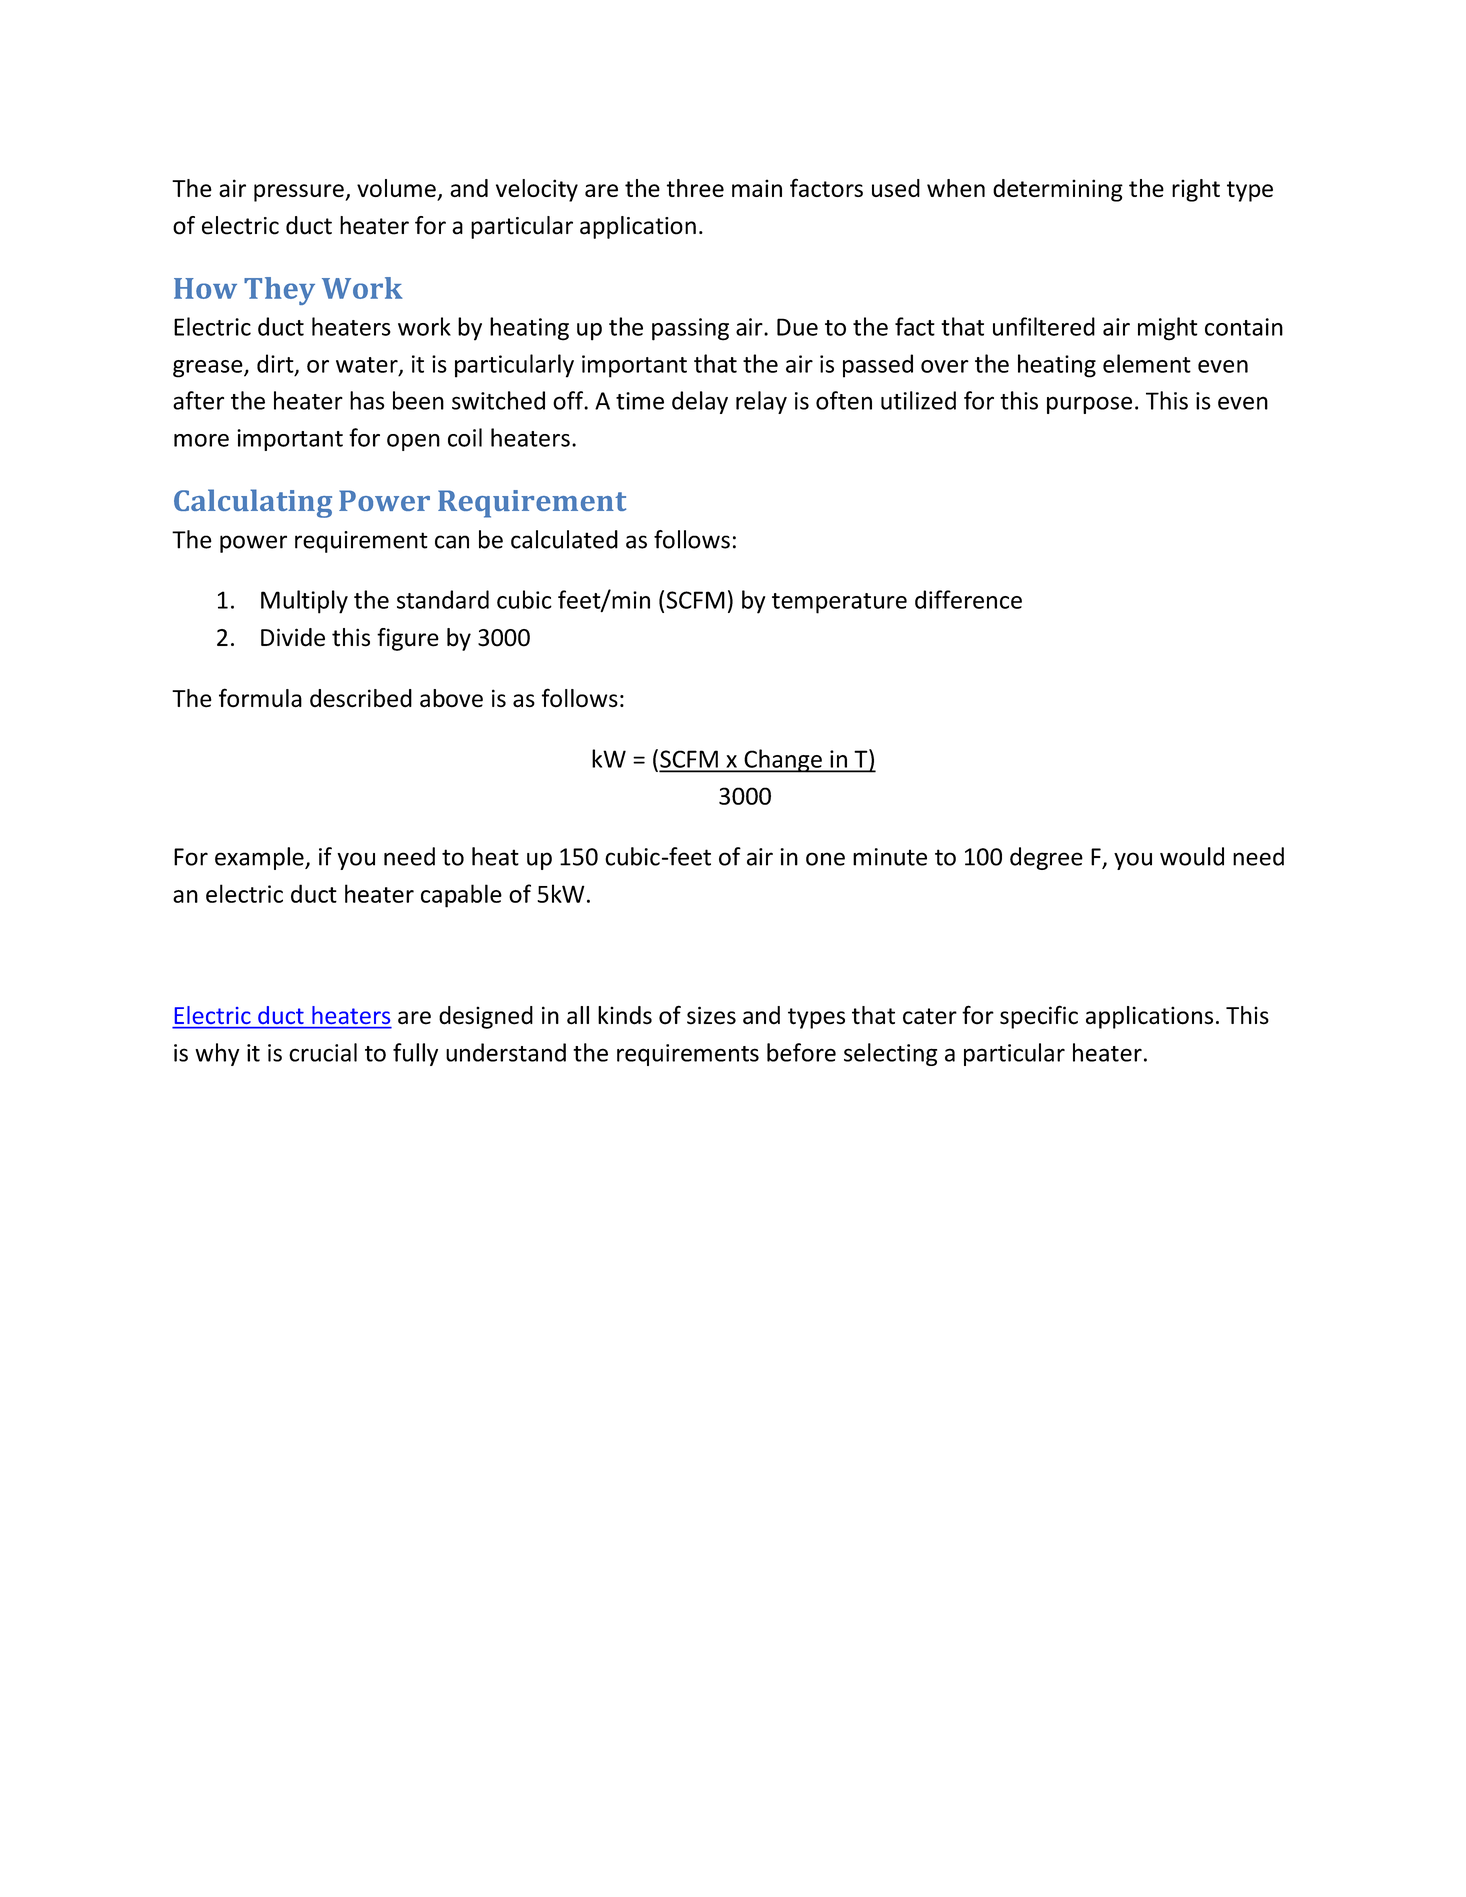 Image resolution: width=1466 pixels, height=1897 pixels. What do you see at coordinates (1089, 405) in the document?
I see `purpose` at bounding box center [1089, 405].
